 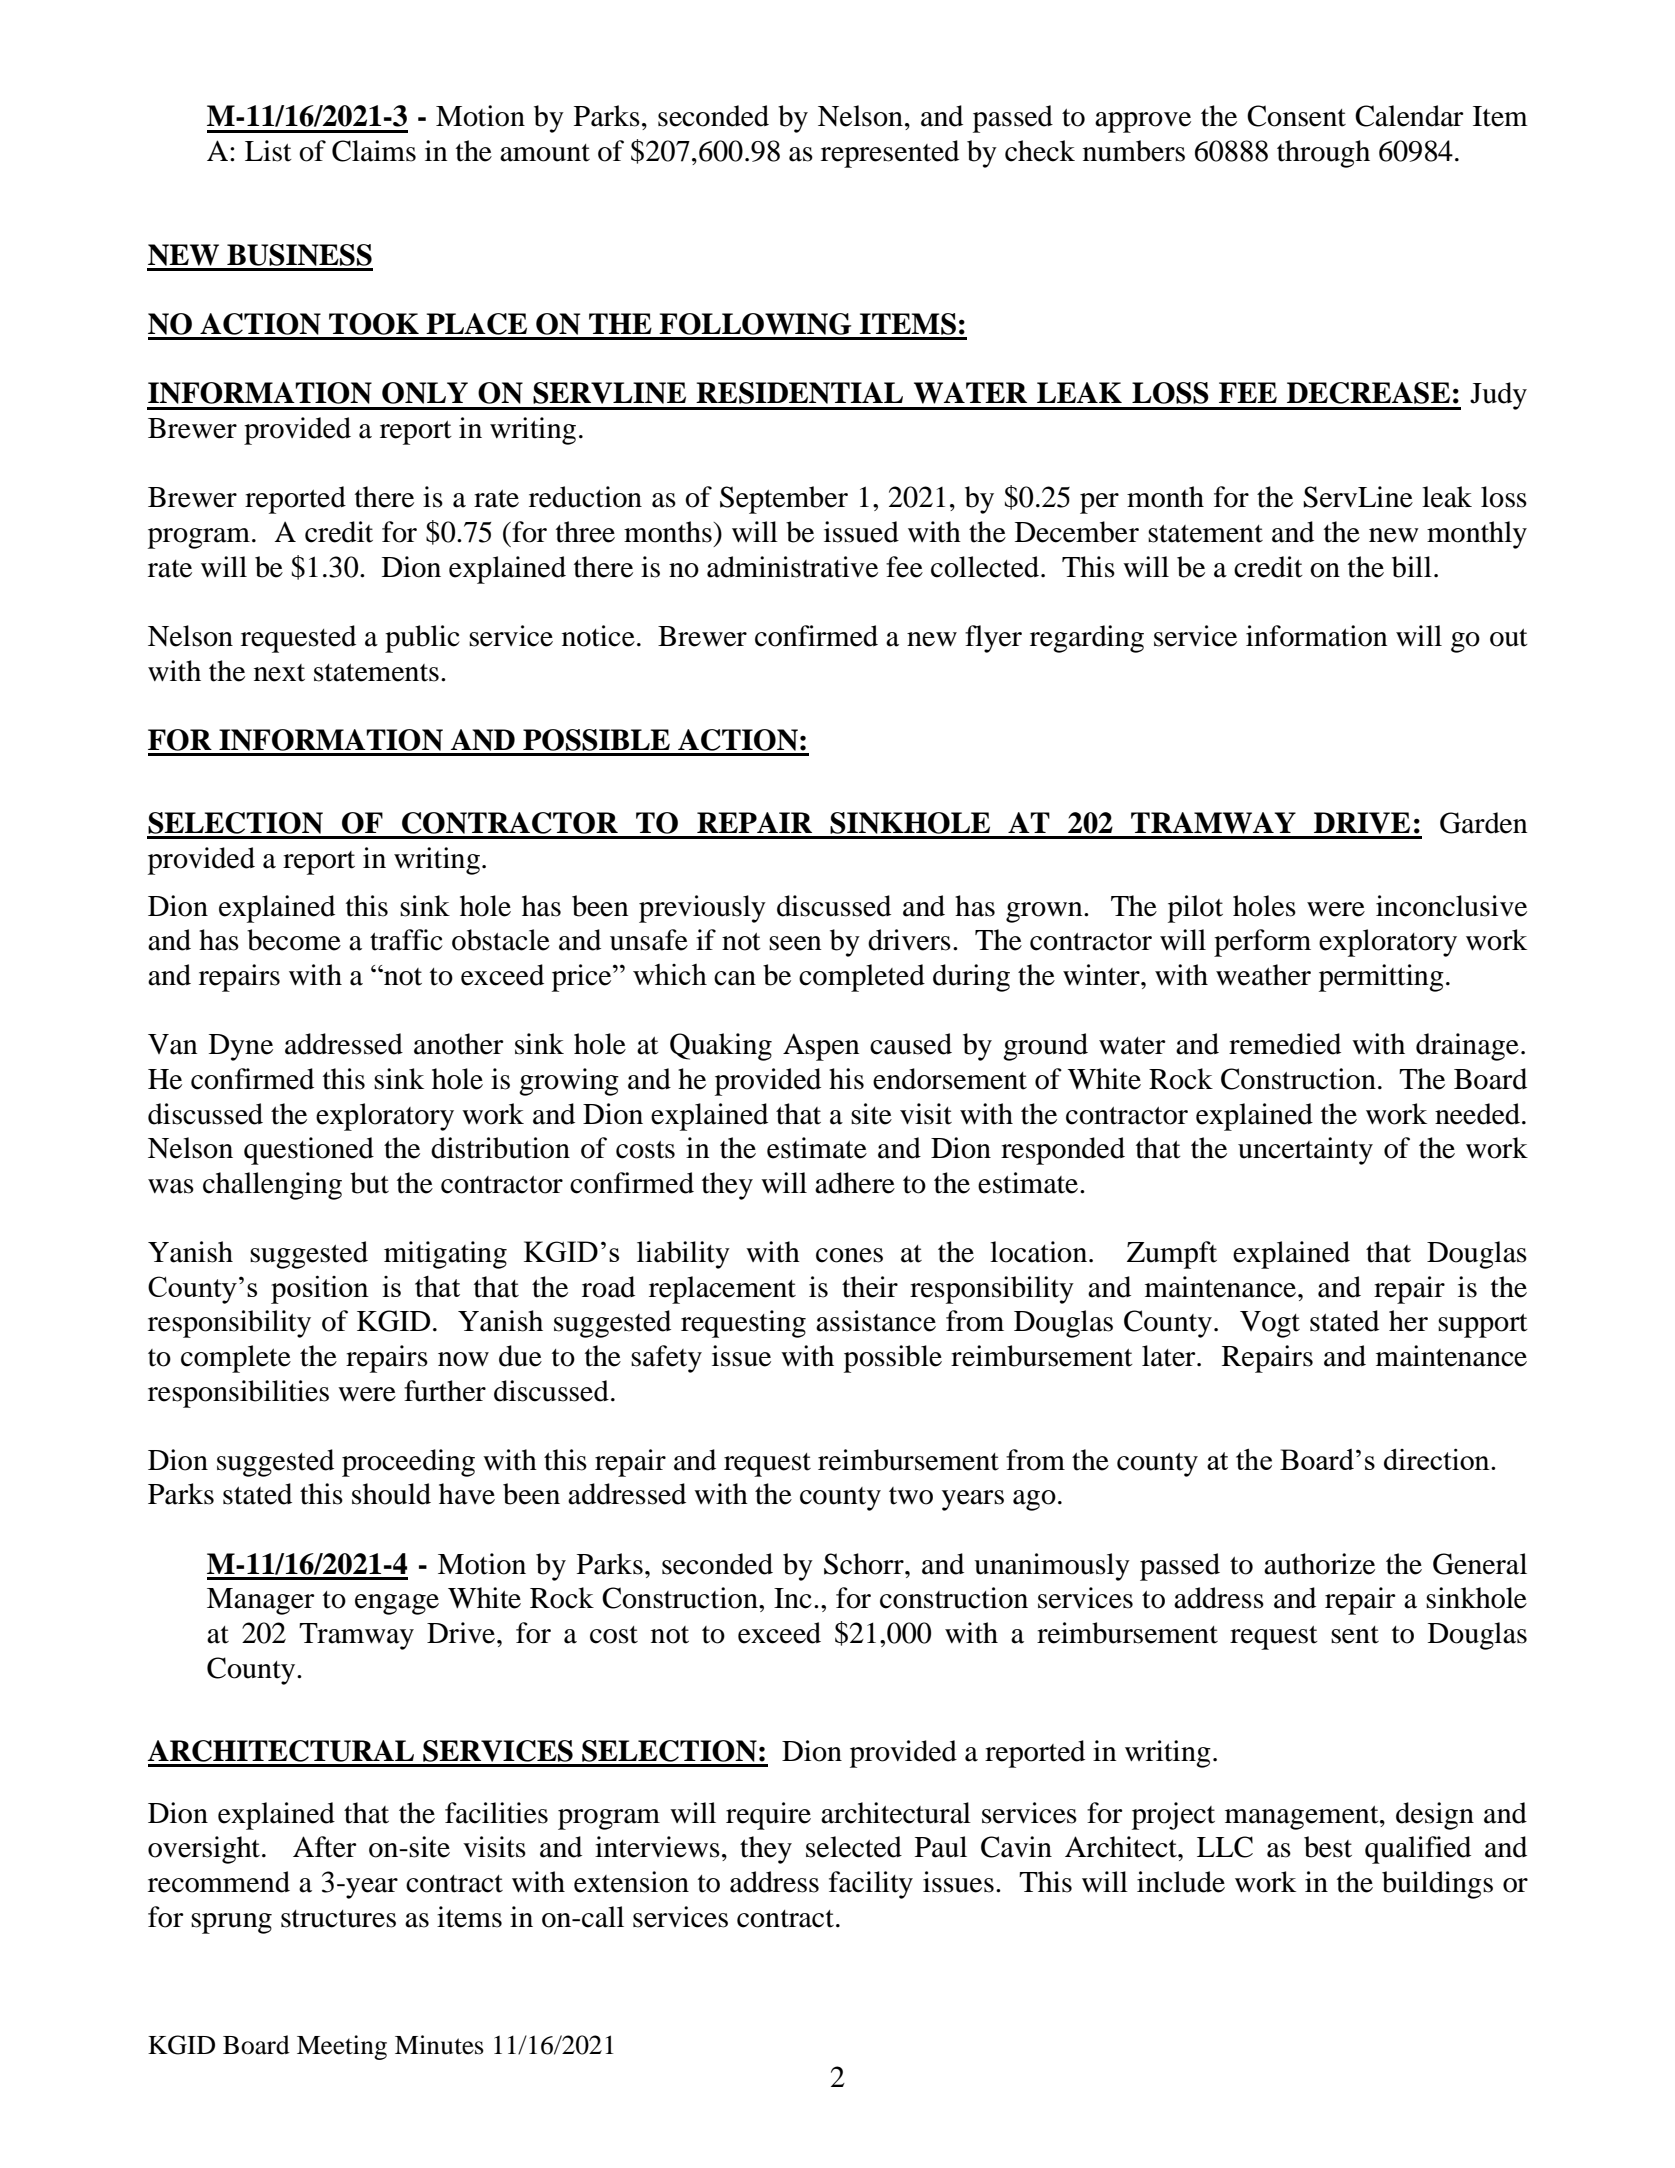 What do you see at coordinates (1323, 154) in the screenshot?
I see `through` at bounding box center [1323, 154].
